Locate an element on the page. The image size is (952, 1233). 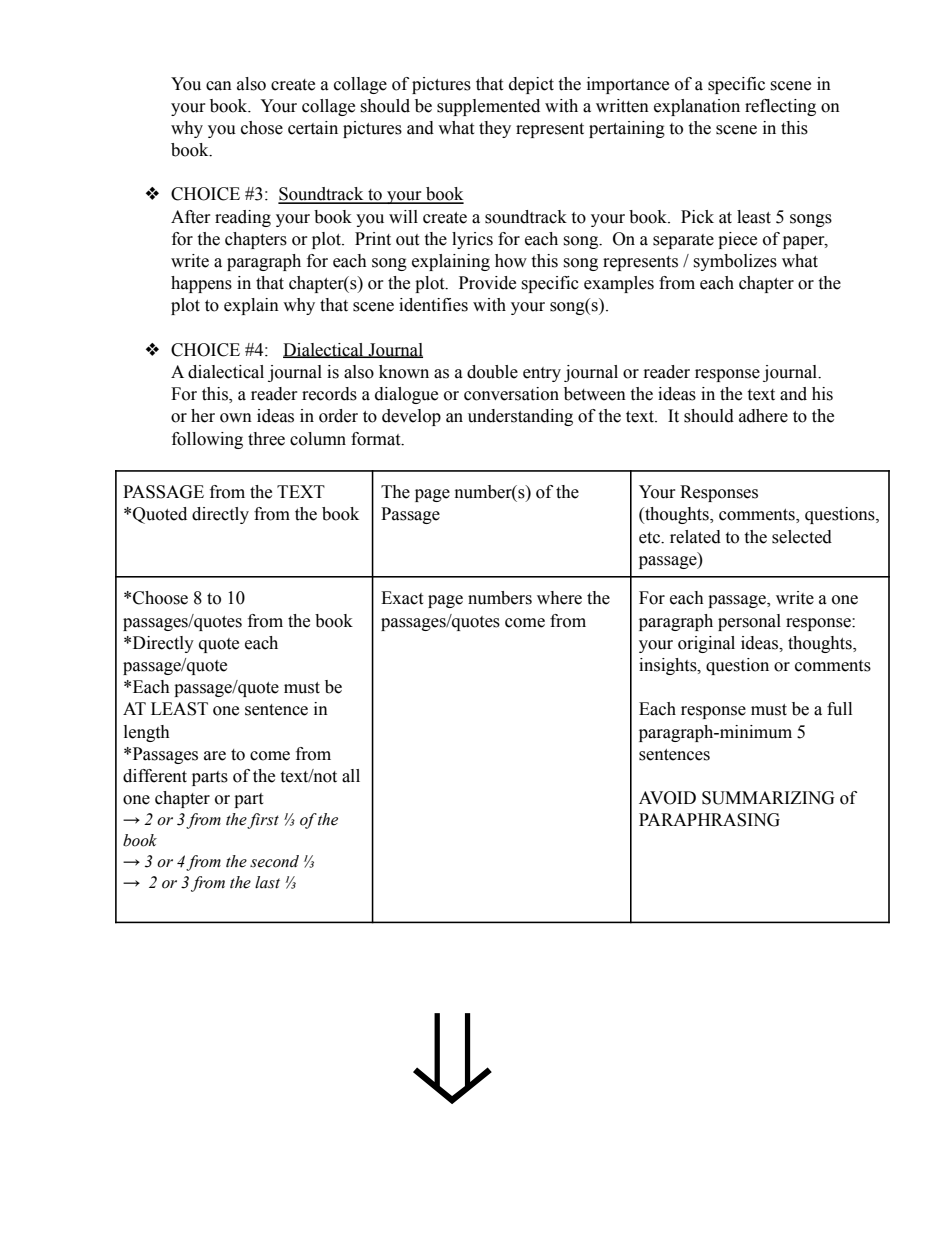
are is located at coordinates (215, 756).
